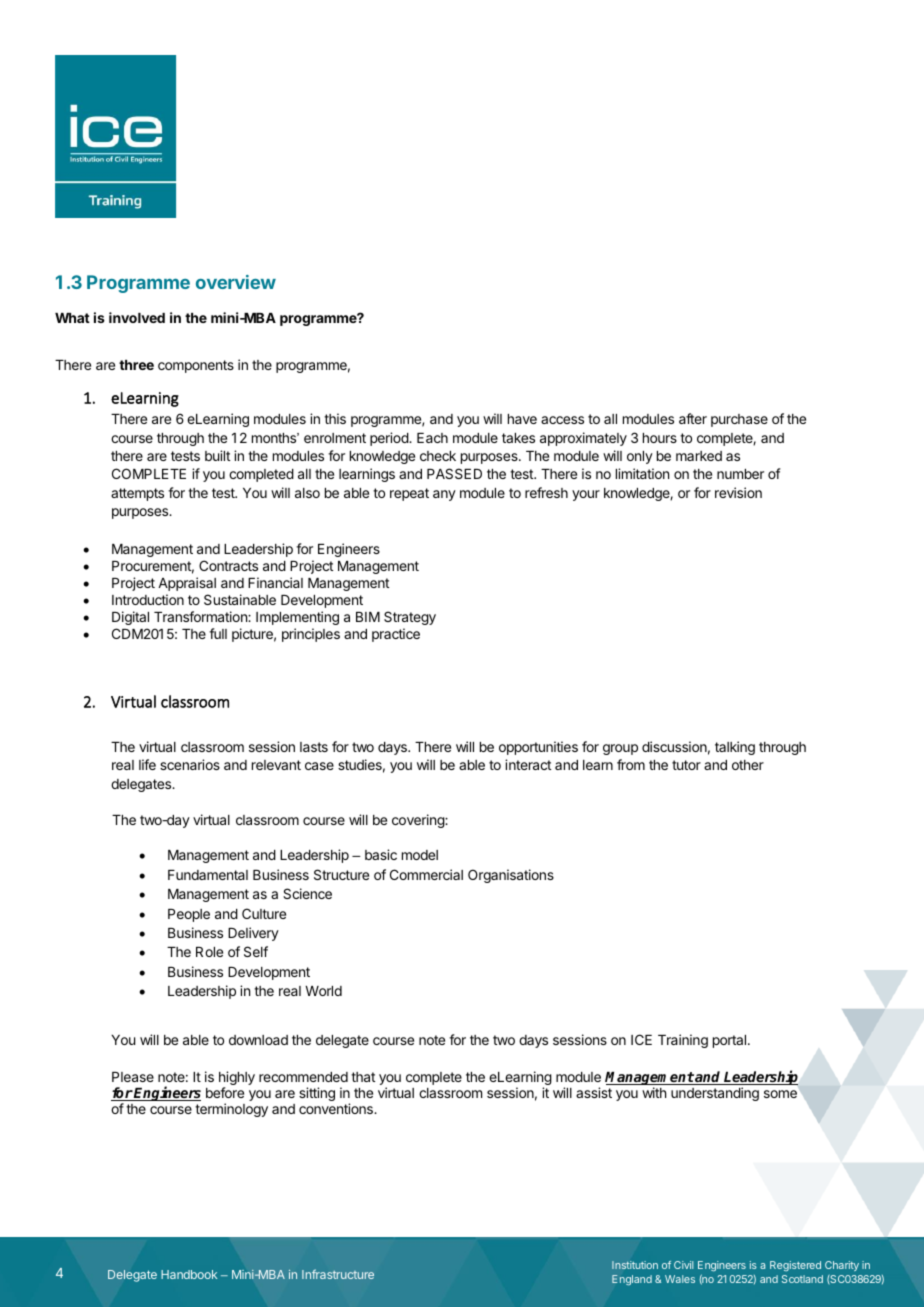  What do you see at coordinates (137, 317) in the document?
I see `involved` at bounding box center [137, 317].
